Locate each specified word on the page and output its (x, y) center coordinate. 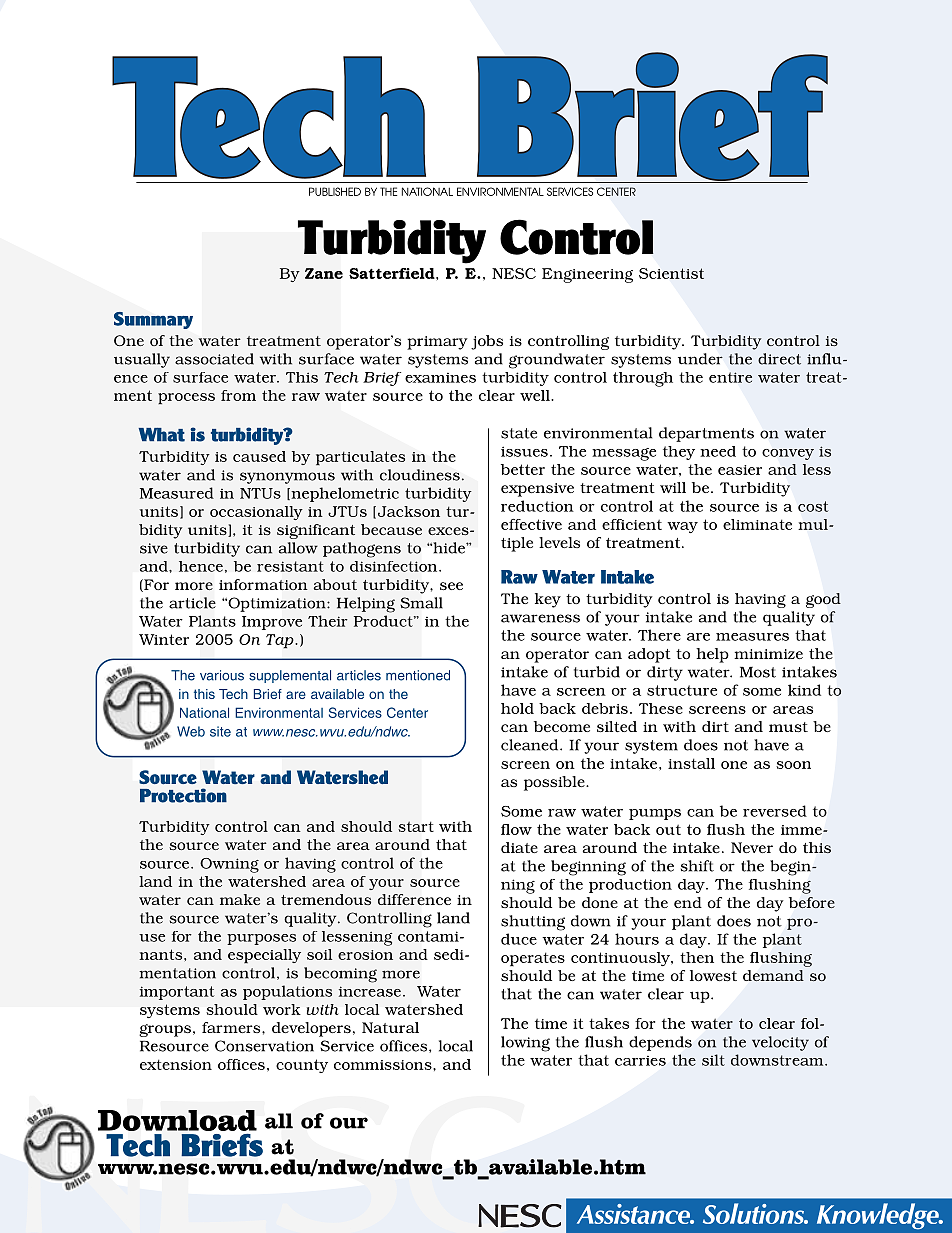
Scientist (671, 273)
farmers (232, 1027)
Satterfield (393, 273)
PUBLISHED (335, 191)
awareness (540, 618)
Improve (272, 623)
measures (752, 637)
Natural (390, 1027)
